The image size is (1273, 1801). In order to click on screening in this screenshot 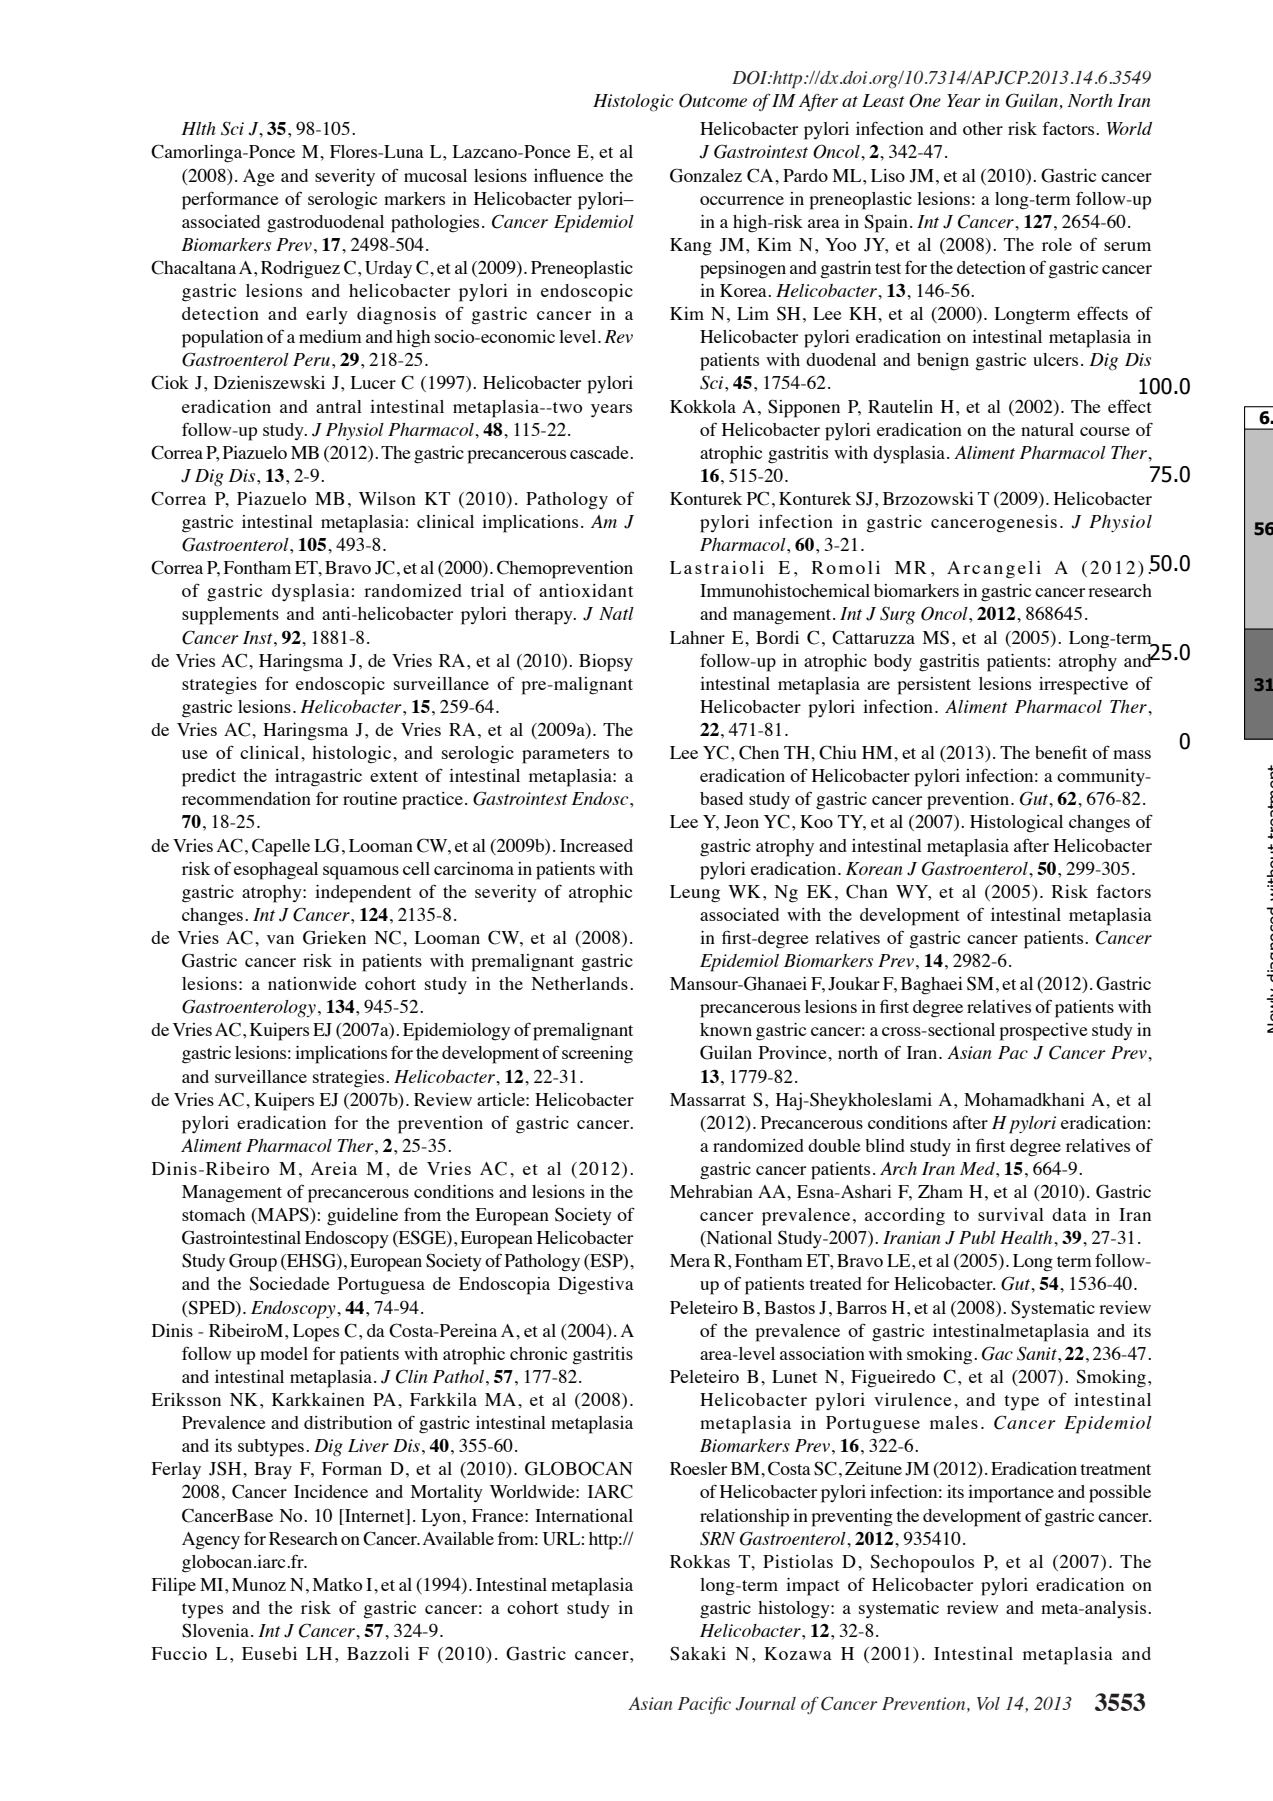, I will do `click(597, 1055)`.
